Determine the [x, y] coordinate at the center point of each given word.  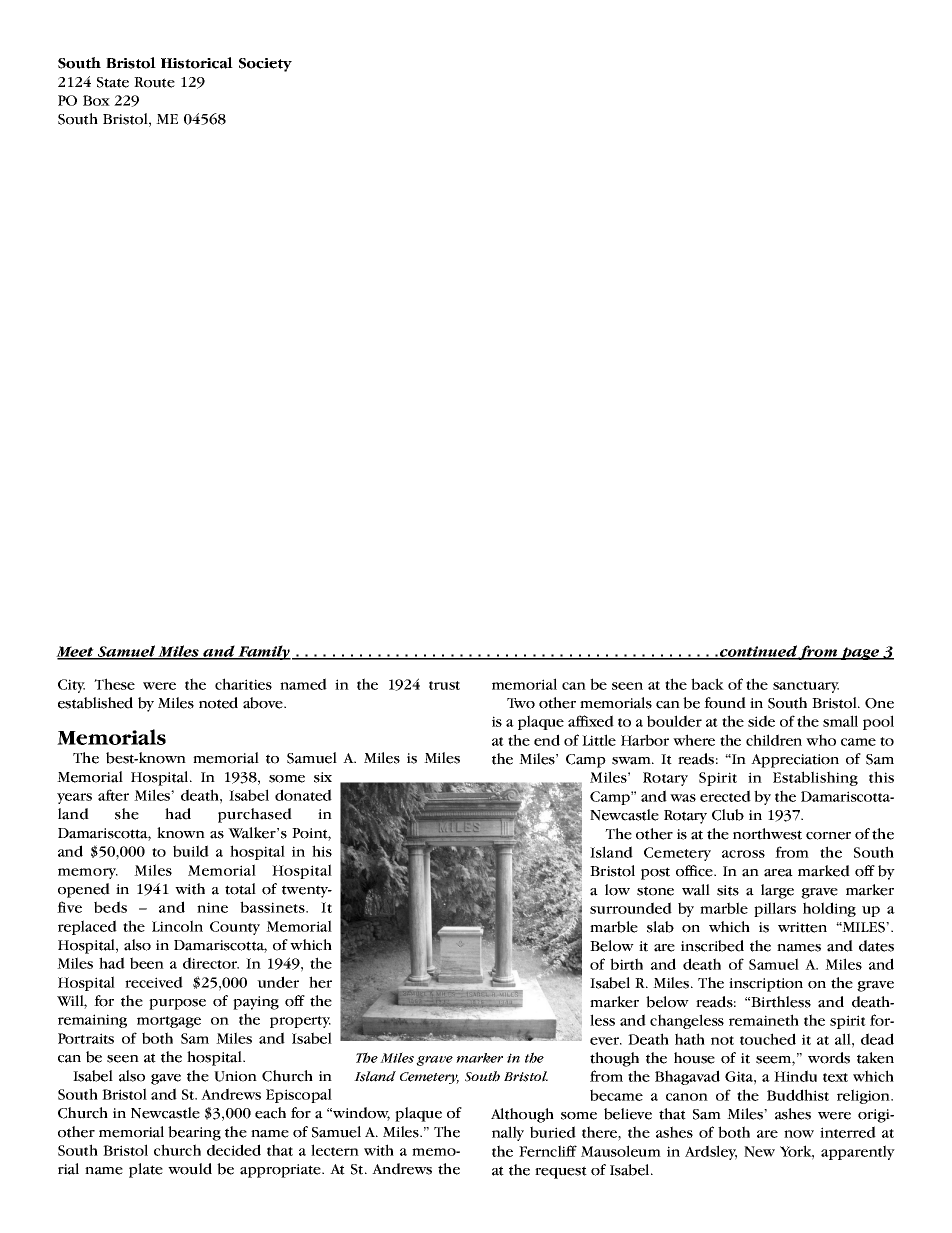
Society [265, 65]
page [860, 653]
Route [154, 82]
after [113, 795]
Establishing [815, 778]
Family [263, 652]
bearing [194, 1133]
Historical [197, 63]
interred [848, 1132]
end [547, 740]
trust [444, 685]
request [561, 1172]
